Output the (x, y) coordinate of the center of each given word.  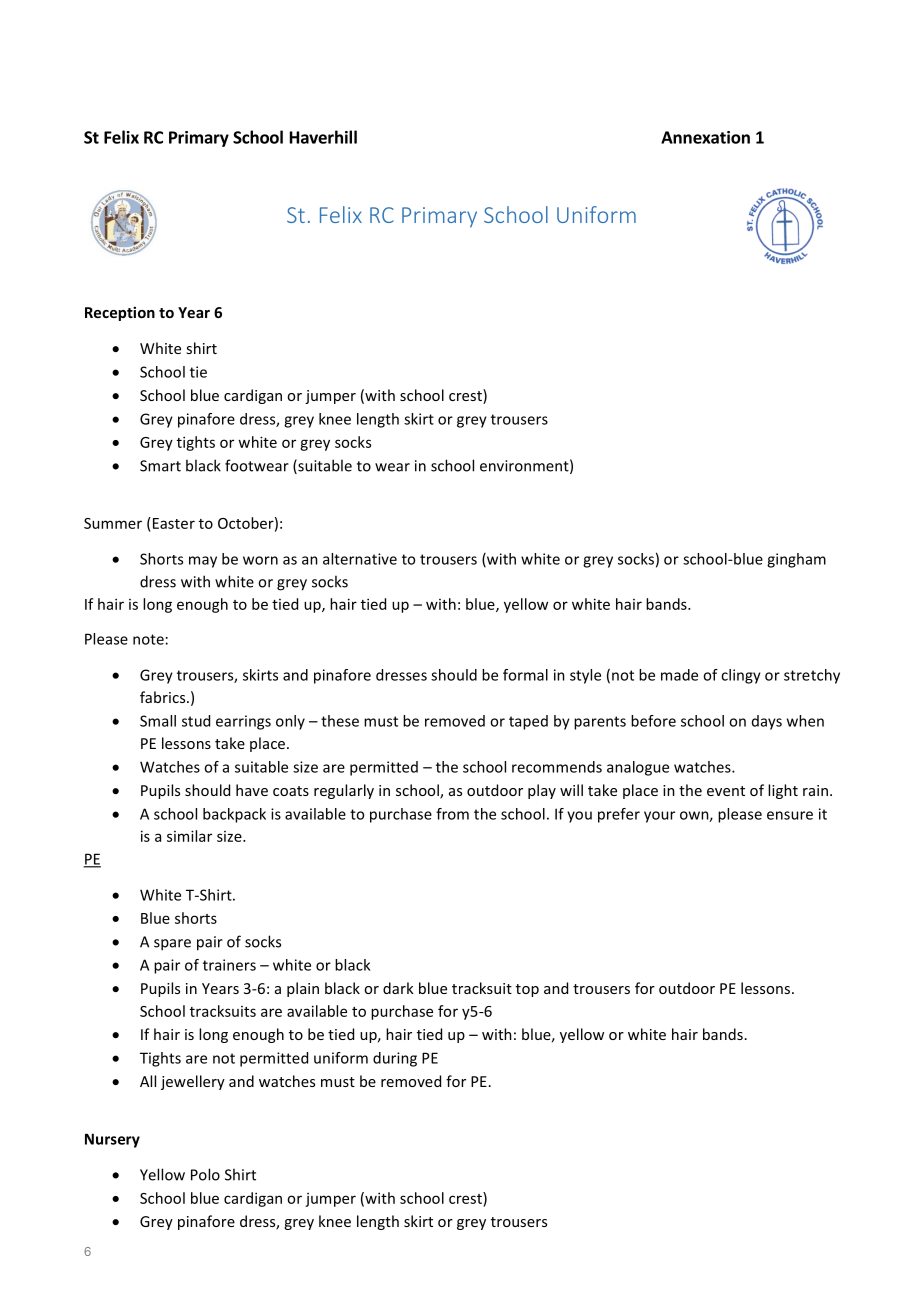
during (395, 1059)
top (527, 990)
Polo (205, 1174)
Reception (120, 313)
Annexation (705, 137)
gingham (796, 560)
